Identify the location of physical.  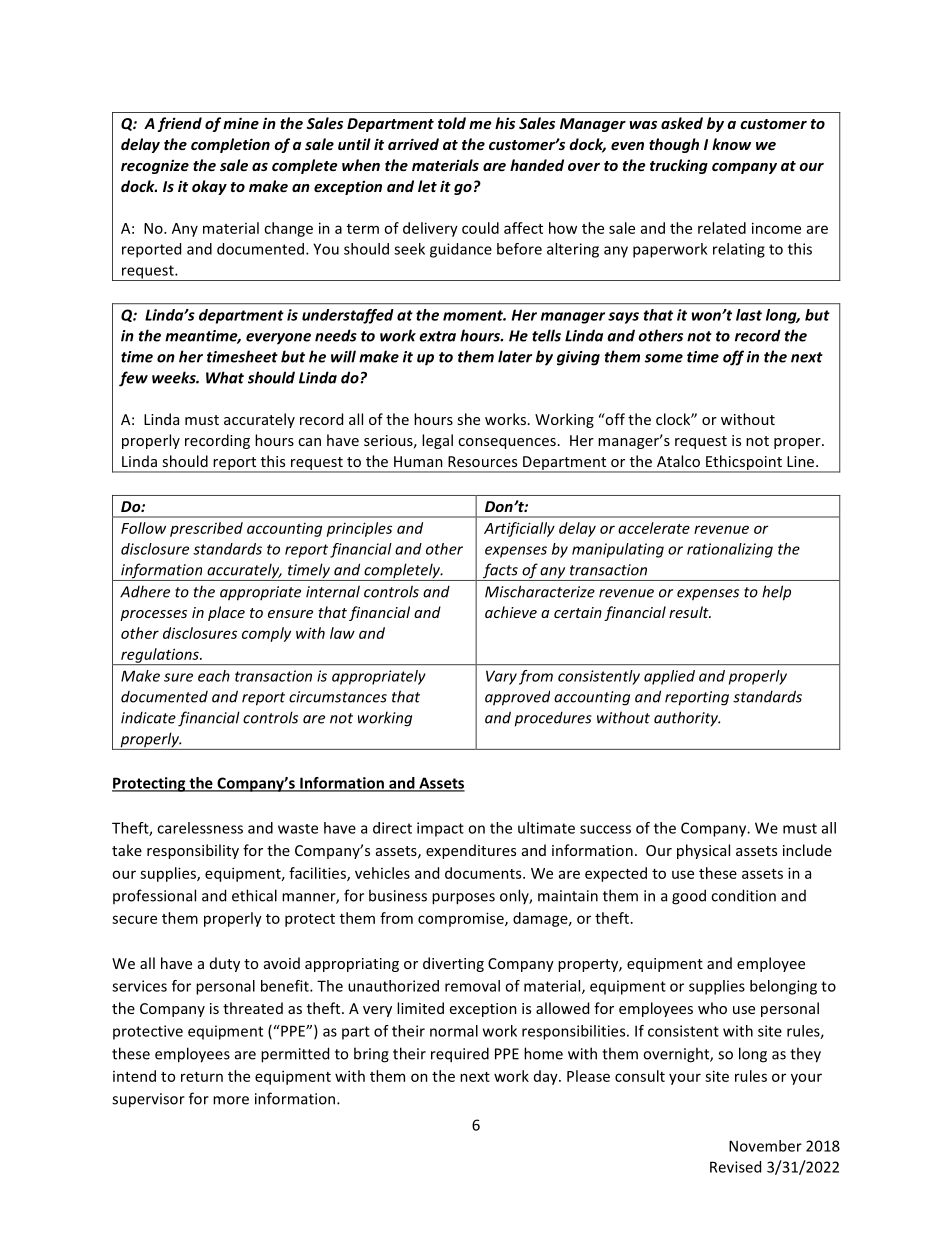
(703, 851).
